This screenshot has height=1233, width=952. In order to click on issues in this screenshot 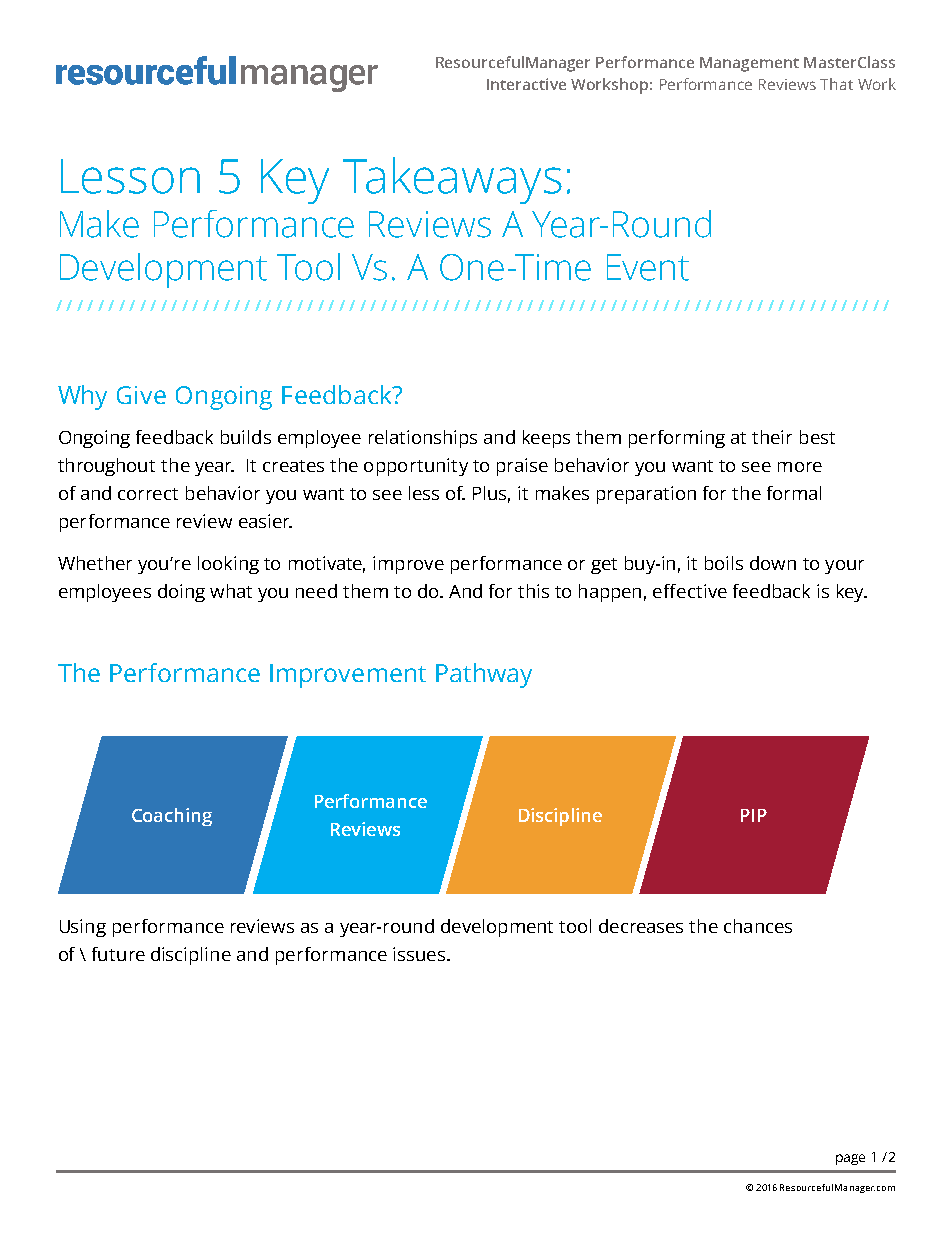, I will do `click(419, 954)`.
